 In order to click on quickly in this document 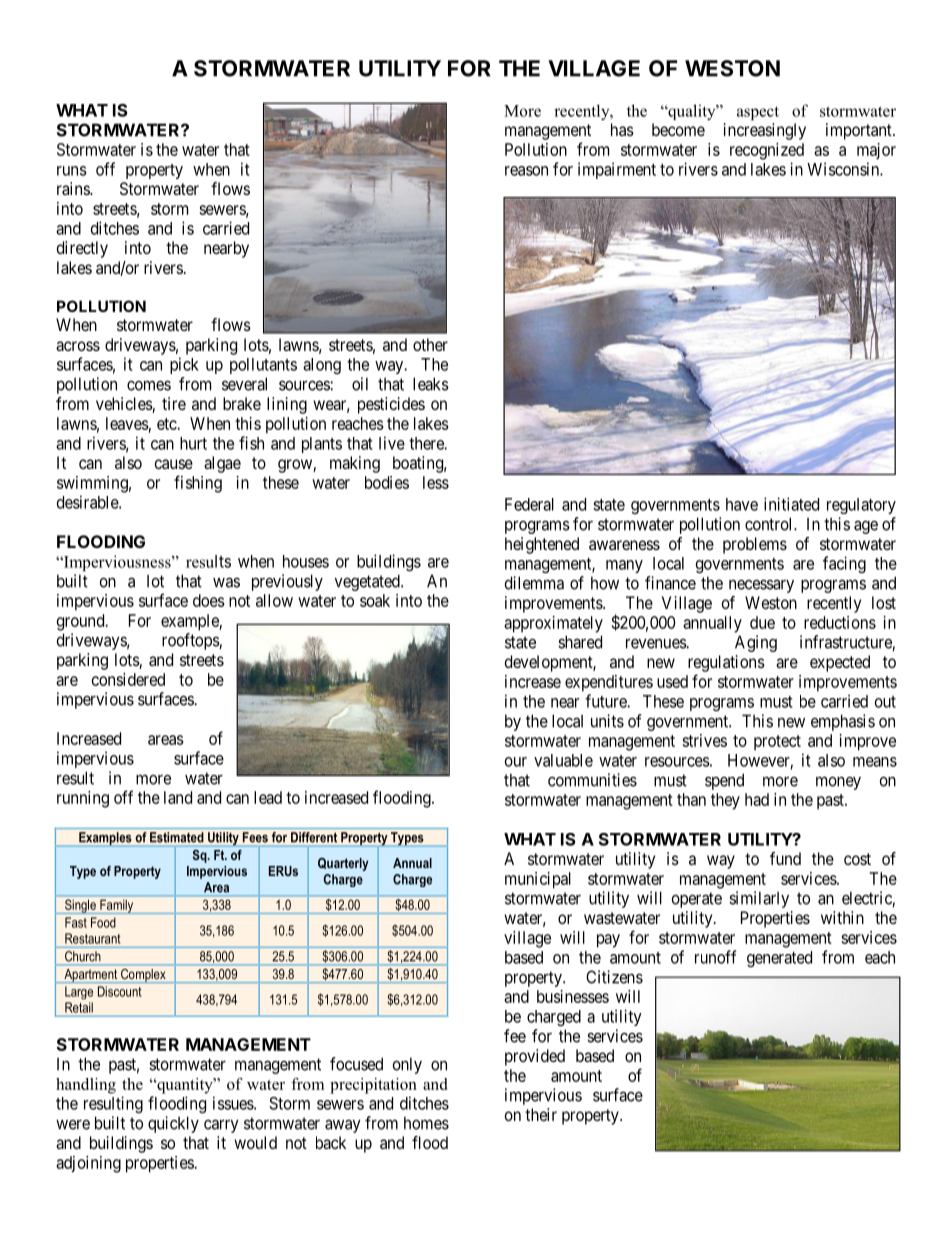, I will do `click(173, 1124)`.
